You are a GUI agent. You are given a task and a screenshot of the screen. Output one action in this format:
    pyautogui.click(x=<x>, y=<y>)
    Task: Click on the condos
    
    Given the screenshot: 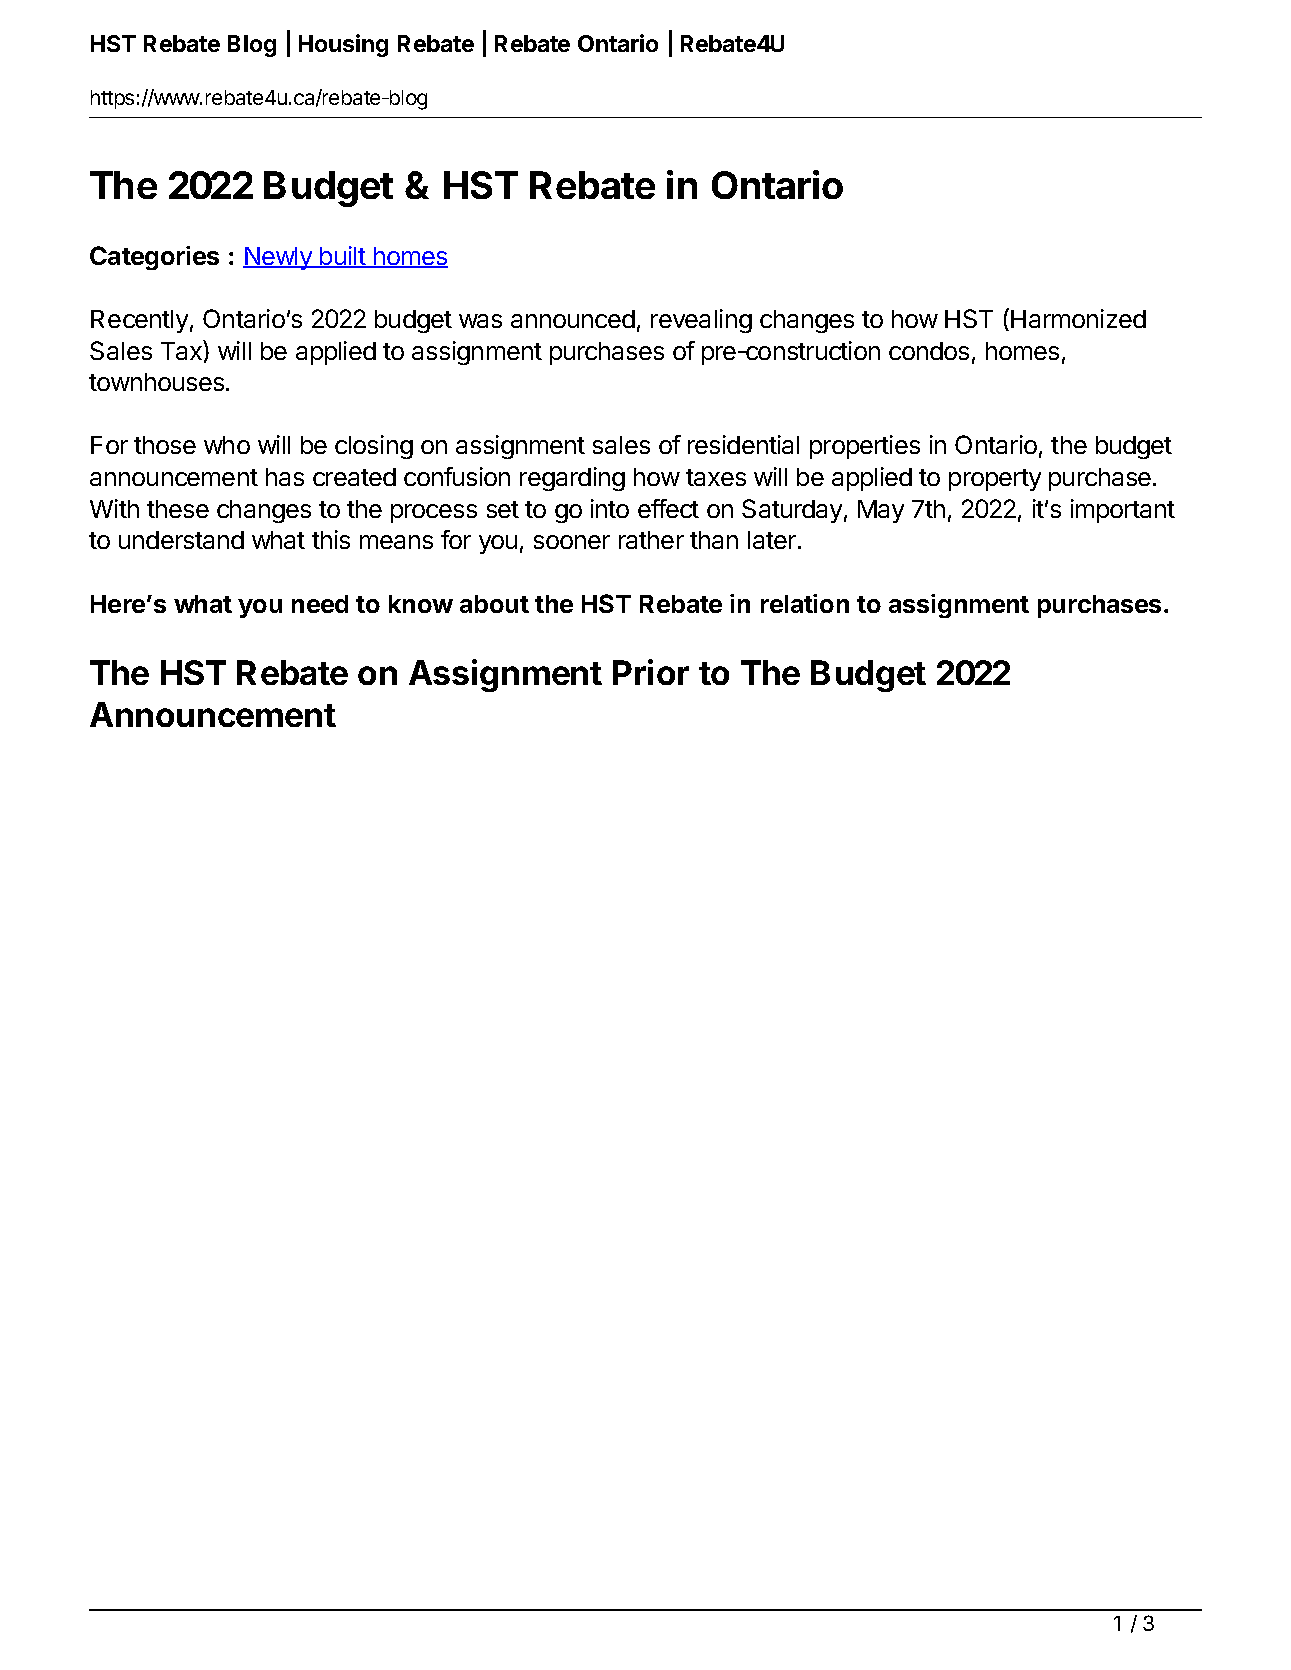 What is the action you would take?
    pyautogui.click(x=929, y=351)
